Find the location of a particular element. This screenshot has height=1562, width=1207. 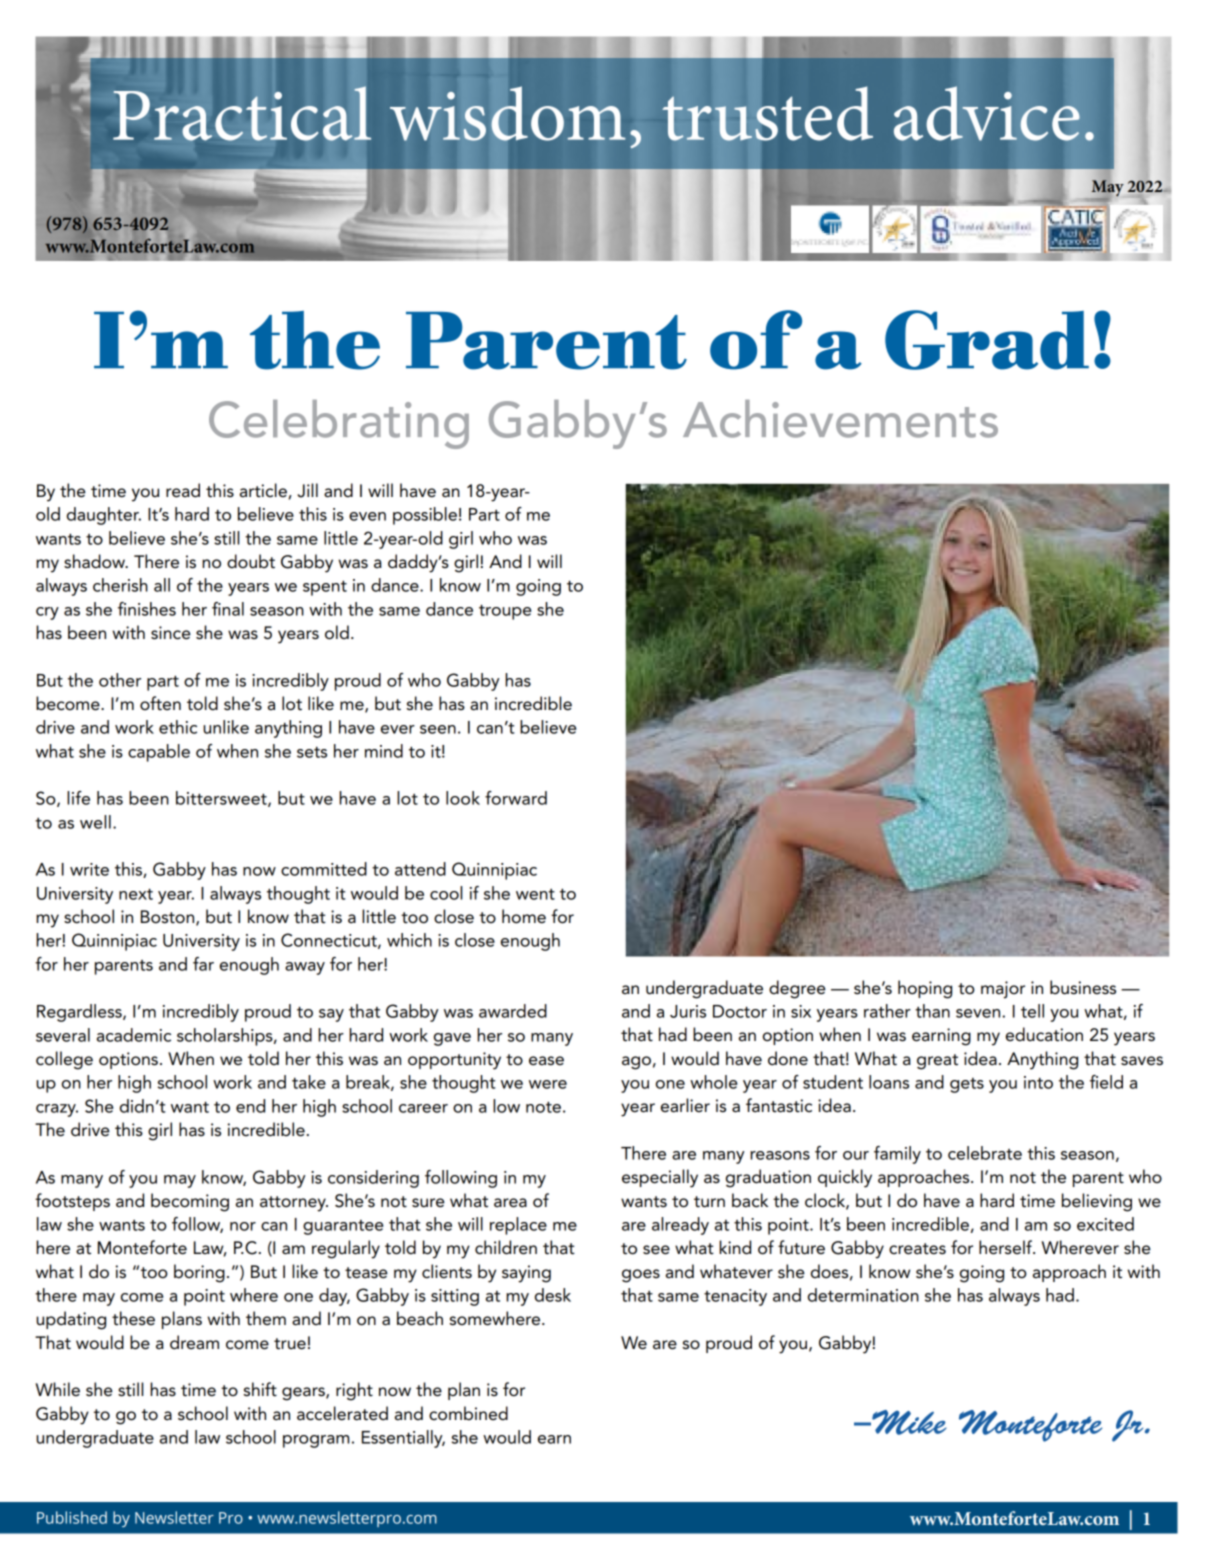

major is located at coordinates (1003, 990).
